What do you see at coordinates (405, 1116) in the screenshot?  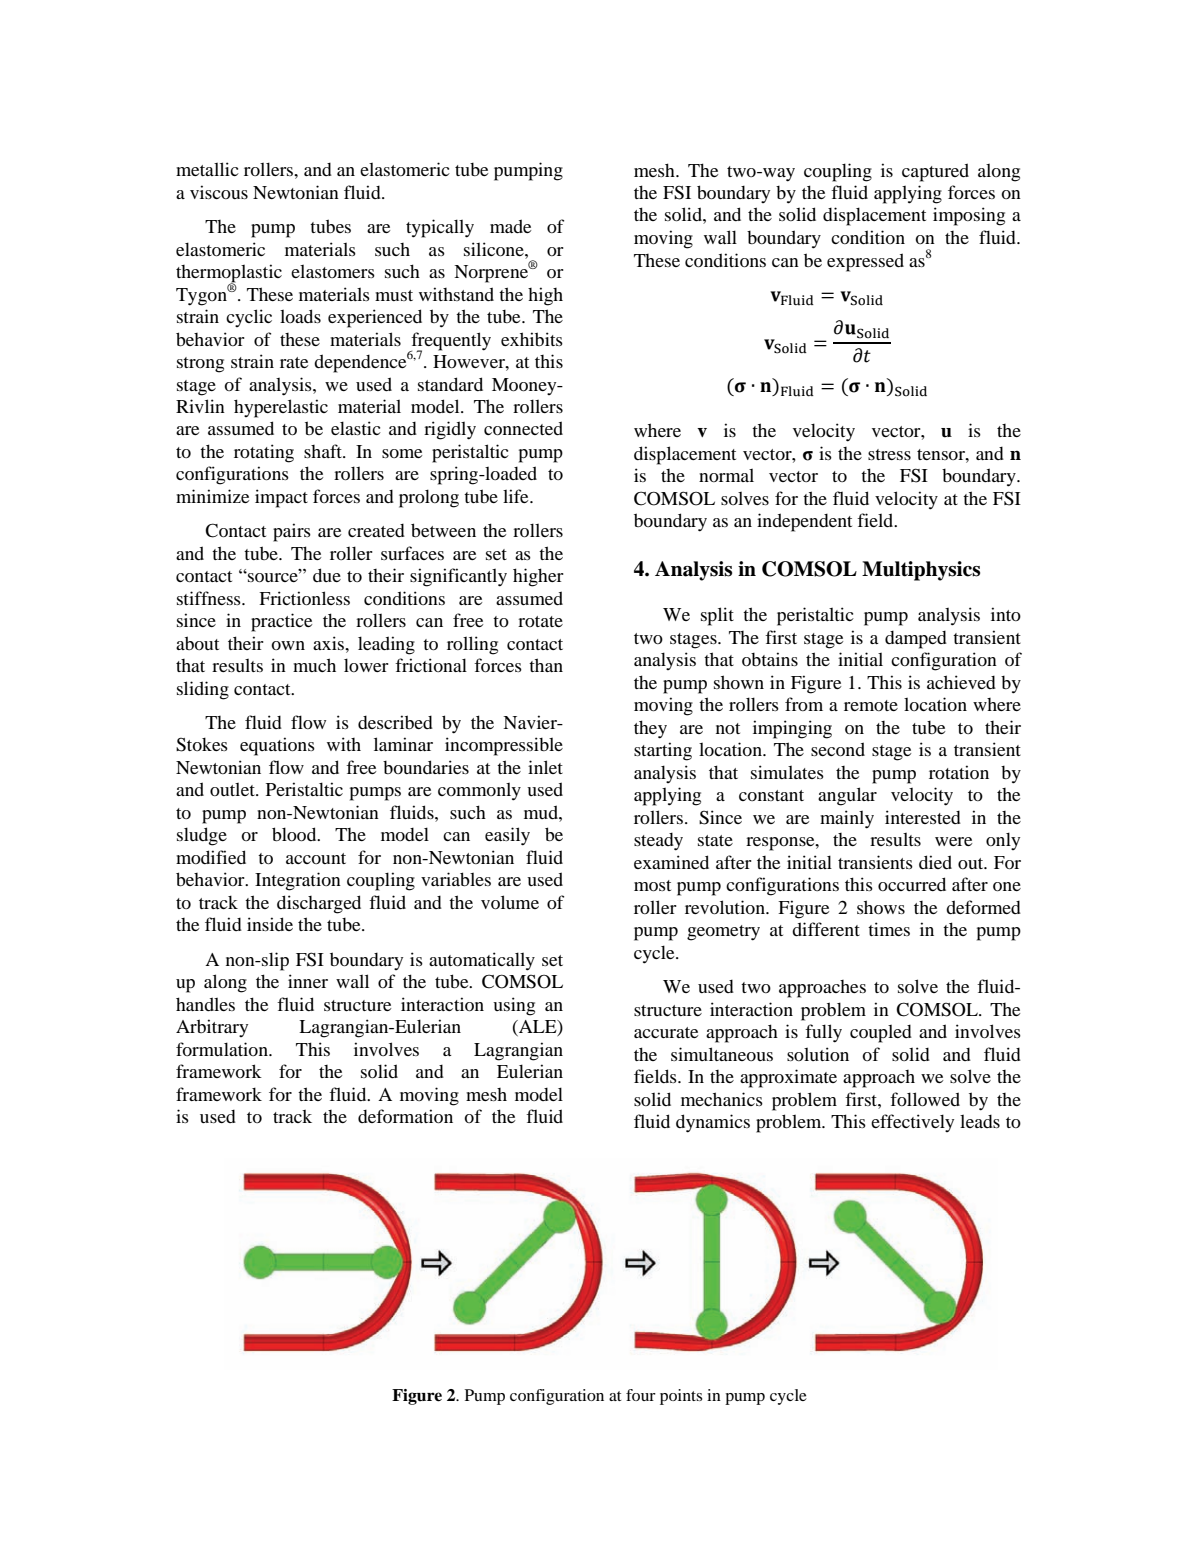 I see `deformation` at bounding box center [405, 1116].
